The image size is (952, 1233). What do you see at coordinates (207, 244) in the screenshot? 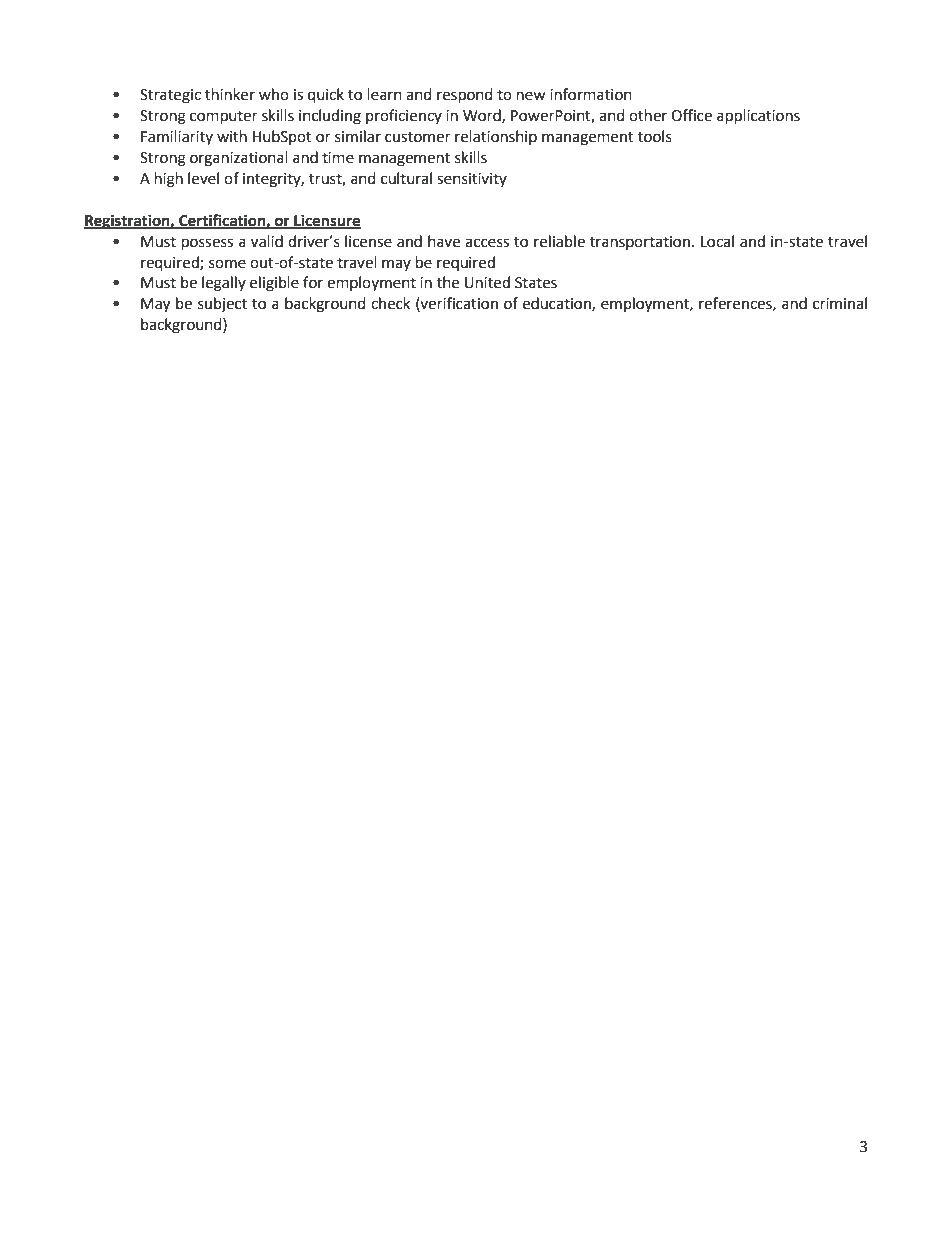
I see `possess` at bounding box center [207, 244].
